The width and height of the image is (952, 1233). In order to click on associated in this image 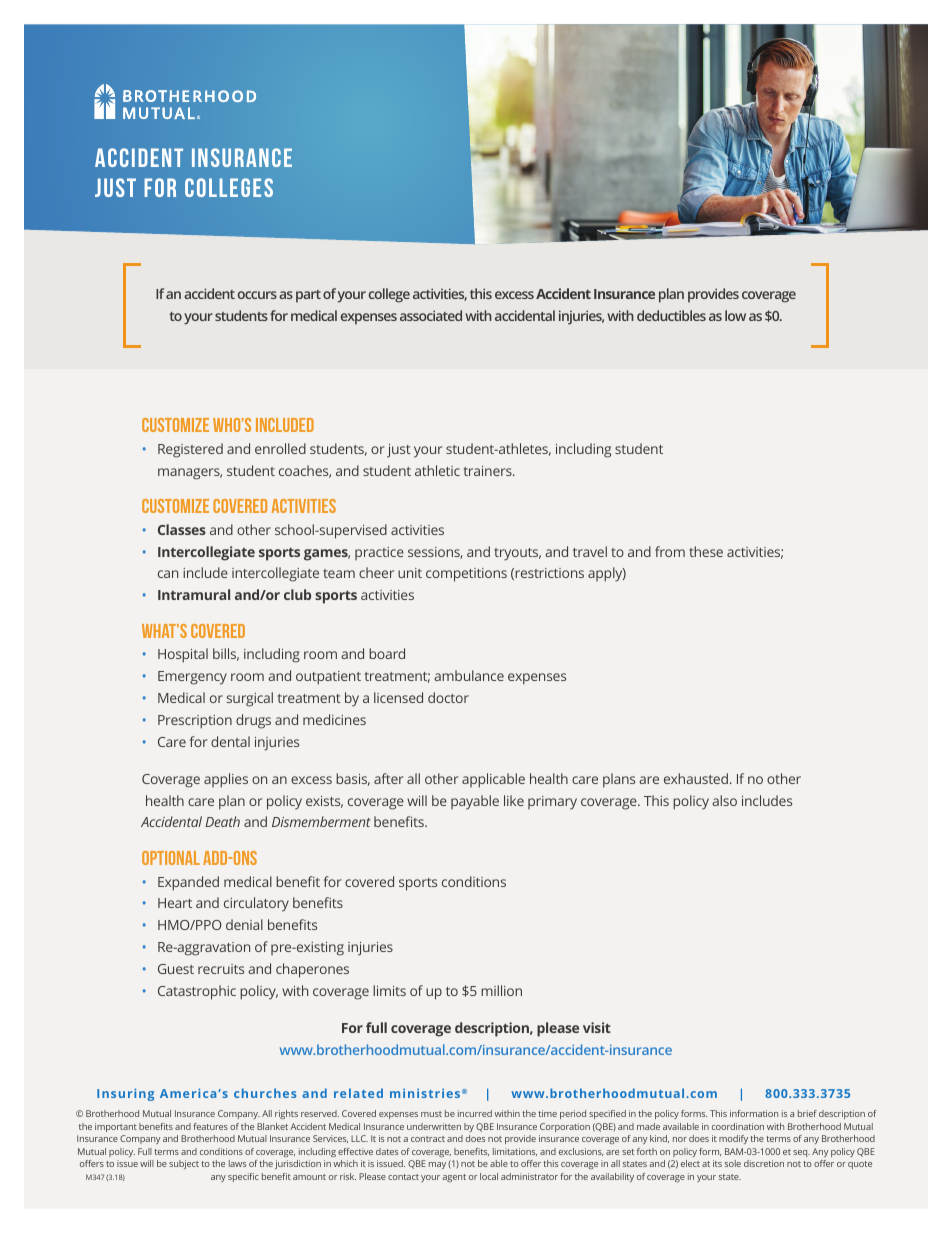, I will do `click(431, 315)`.
